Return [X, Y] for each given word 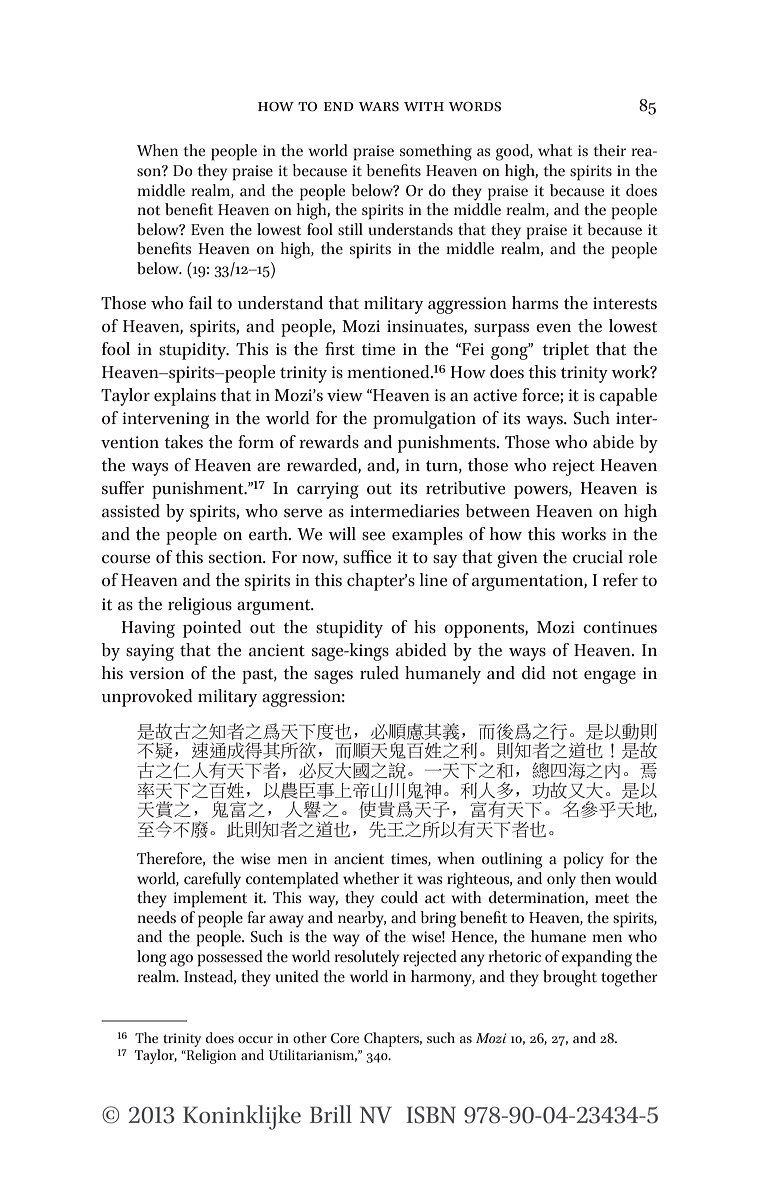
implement [210, 899]
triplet [565, 351]
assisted [131, 511]
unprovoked [147, 698]
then [596, 878]
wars [378, 107]
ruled [379, 673]
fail [200, 303]
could [399, 897]
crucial [598, 557]
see [373, 536]
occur [255, 1039]
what [555, 150]
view [345, 395]
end [339, 106]
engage [610, 677]
